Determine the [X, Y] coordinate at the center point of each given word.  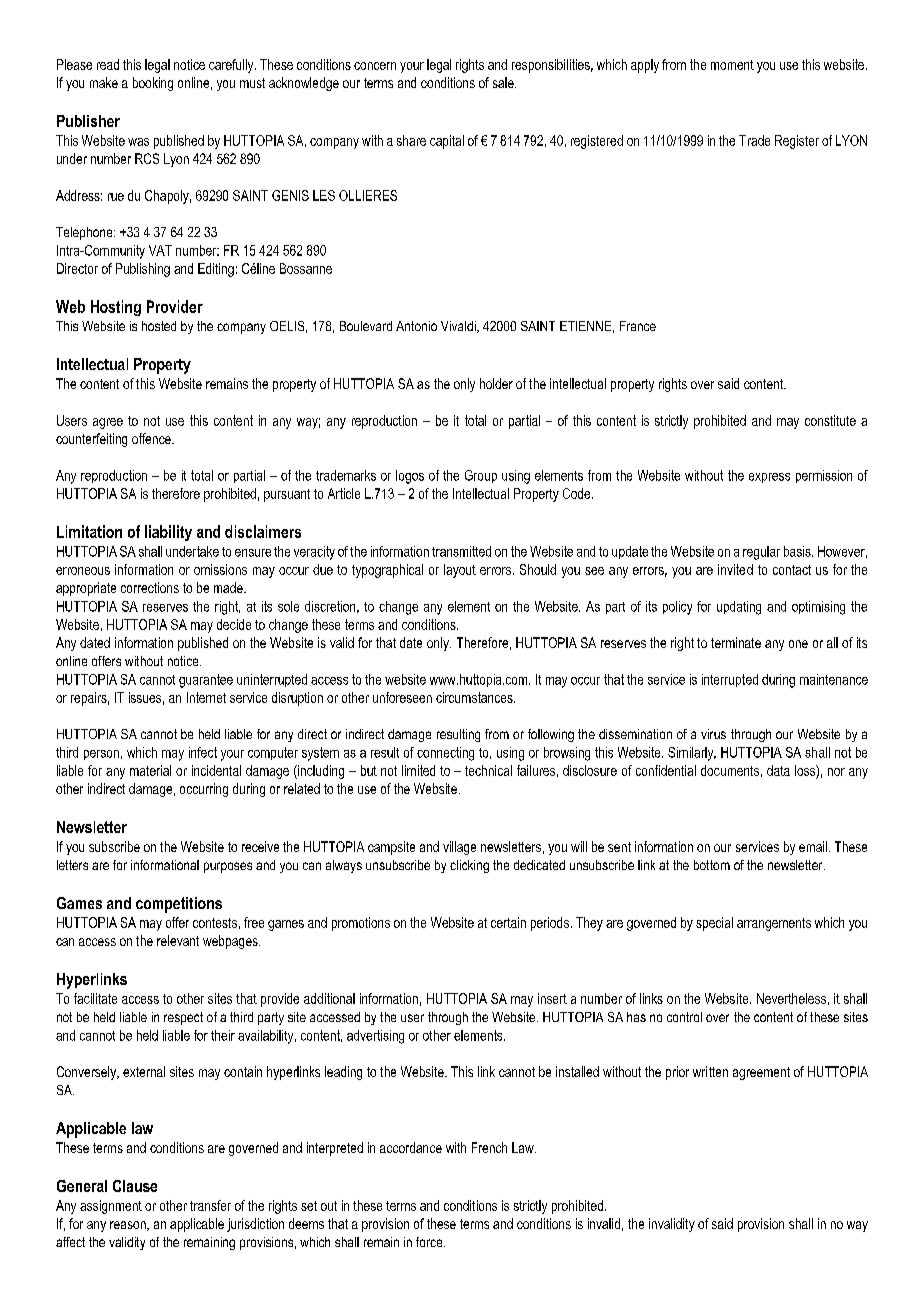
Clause [135, 1186]
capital [447, 142]
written [710, 1071]
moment [732, 65]
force [430, 1242]
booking [153, 84]
